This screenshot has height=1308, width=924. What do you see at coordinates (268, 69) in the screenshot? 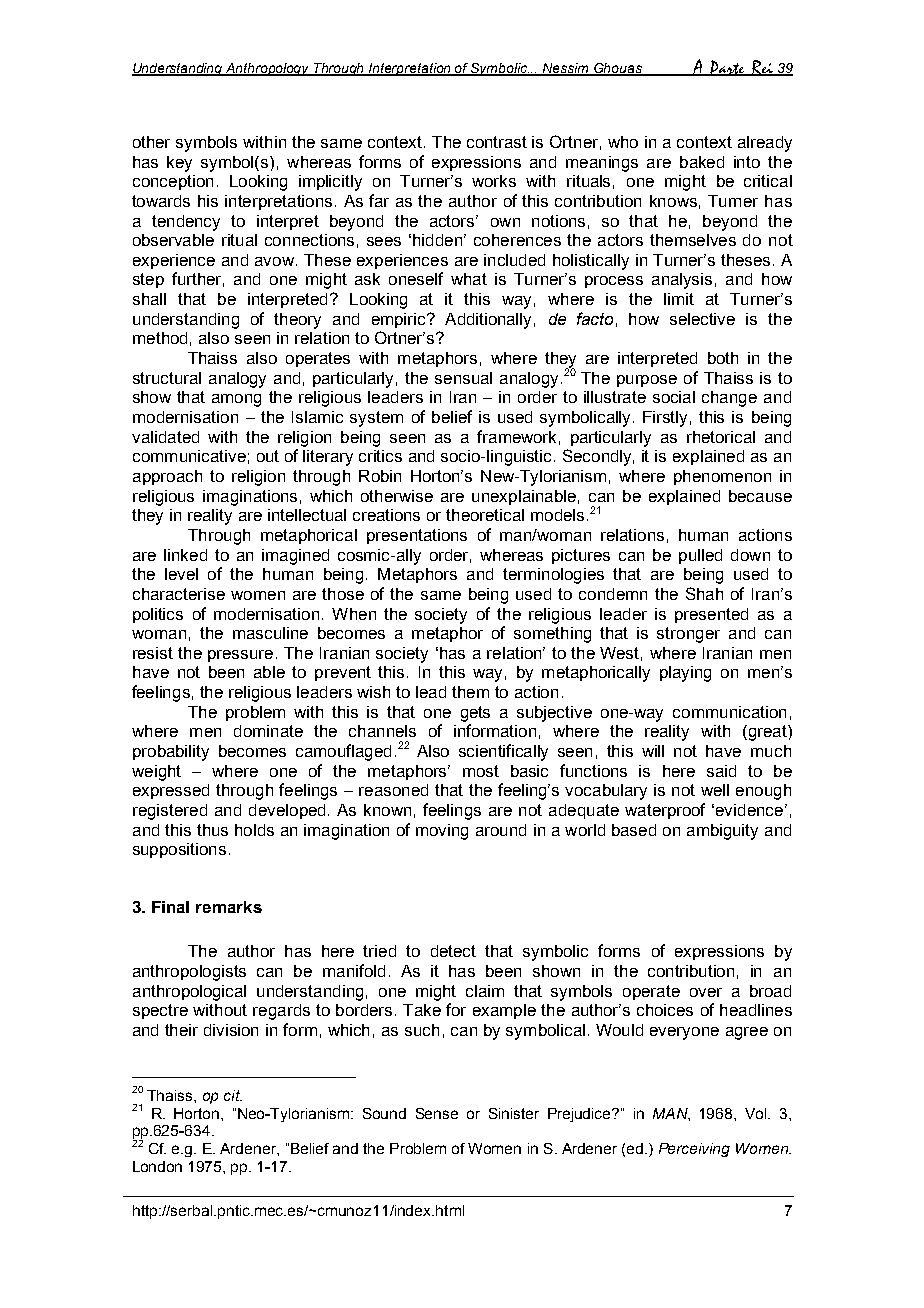
I see `Anthropology` at bounding box center [268, 69].
